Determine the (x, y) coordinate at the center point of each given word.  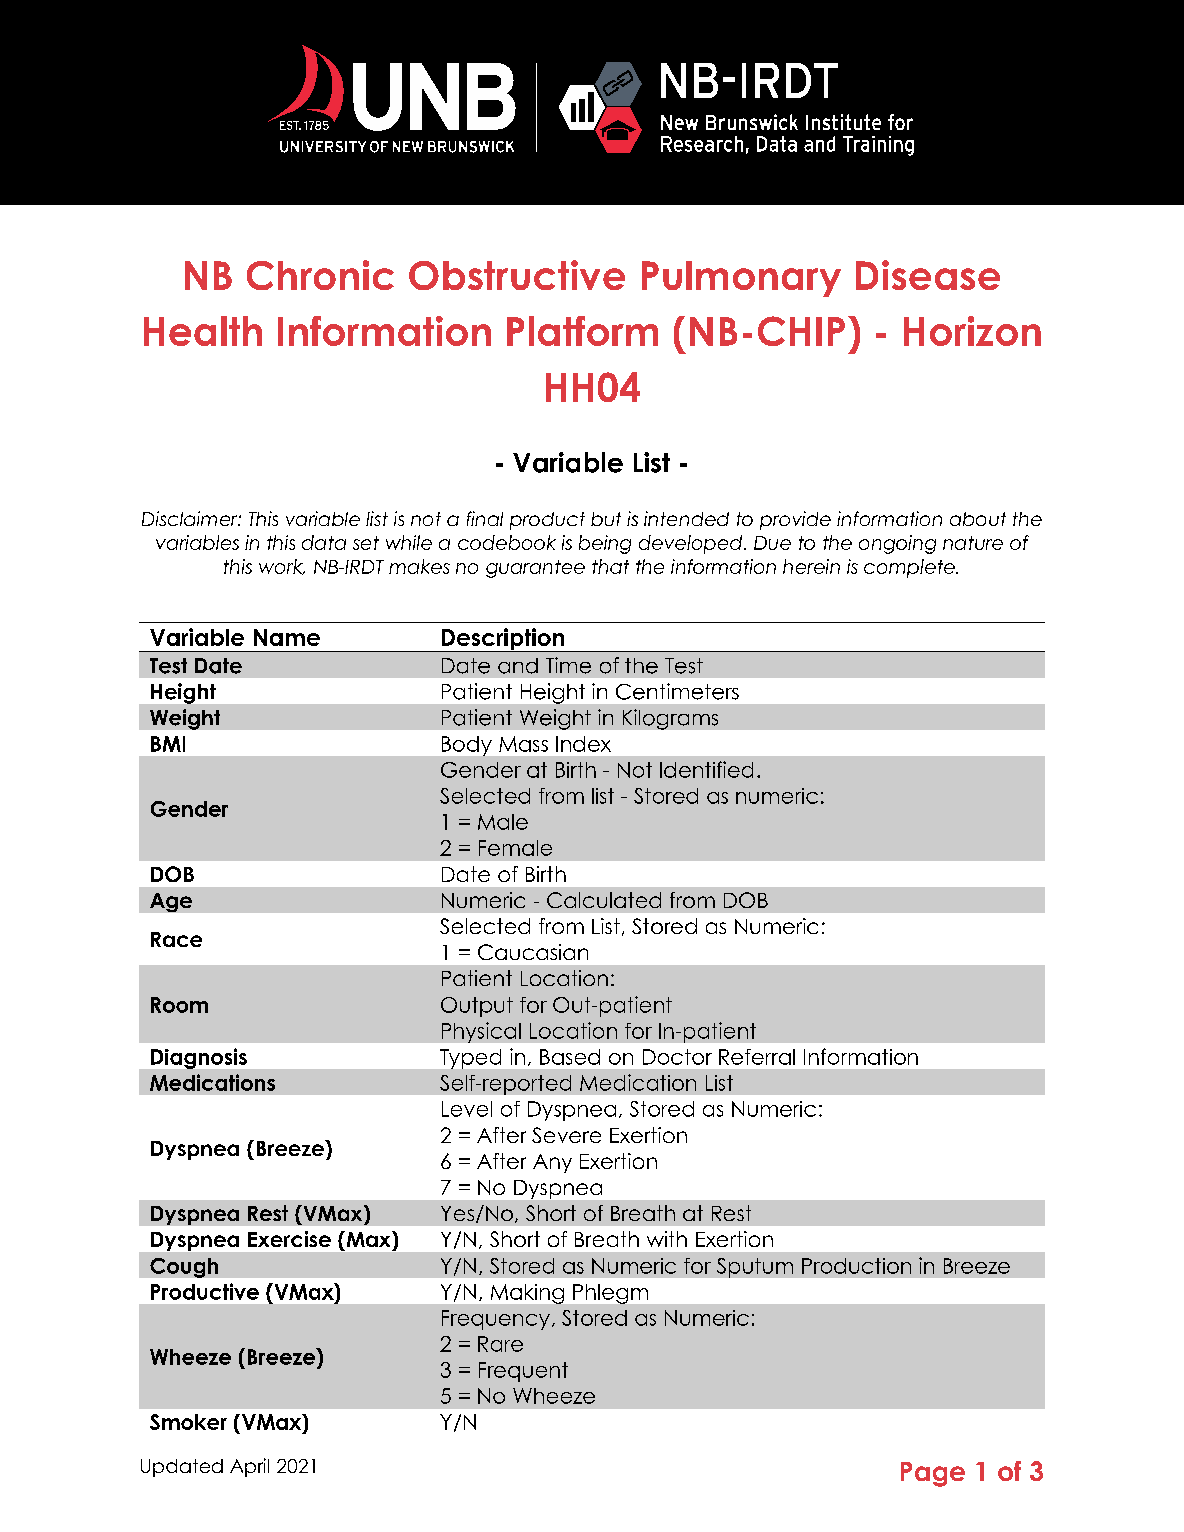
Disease (928, 275)
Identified (706, 769)
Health (203, 331)
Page (933, 1474)
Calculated (604, 900)
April (249, 1467)
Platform (582, 331)
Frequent (523, 1372)
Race (176, 939)
